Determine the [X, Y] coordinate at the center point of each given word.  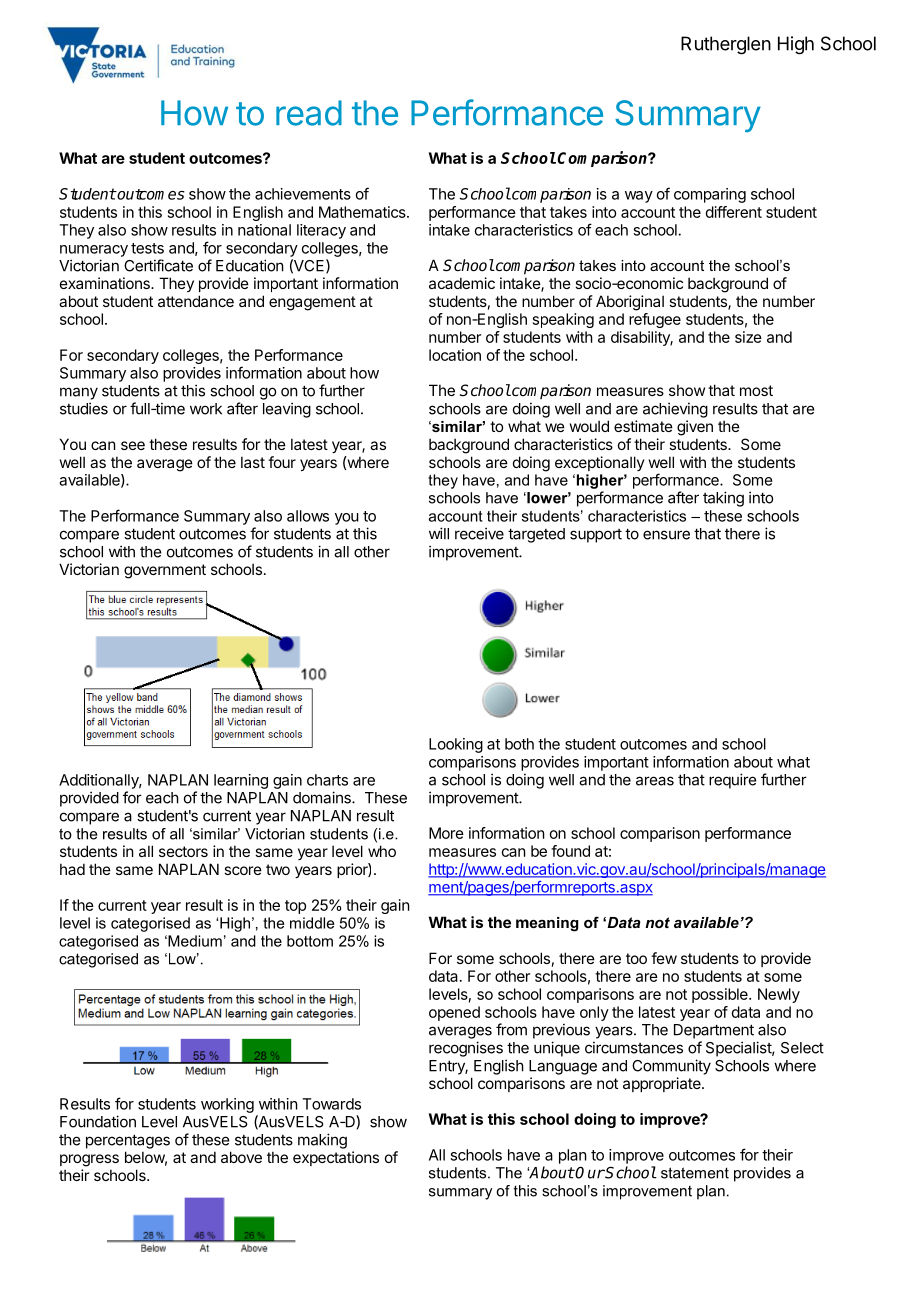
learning [241, 781]
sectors [183, 851]
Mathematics [363, 212]
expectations [336, 1158]
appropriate [663, 1084]
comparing [710, 195]
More [446, 833]
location [455, 355]
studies [84, 408]
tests [147, 248]
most [756, 390]
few [664, 958]
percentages [128, 1141]
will [439, 533]
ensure [666, 535]
